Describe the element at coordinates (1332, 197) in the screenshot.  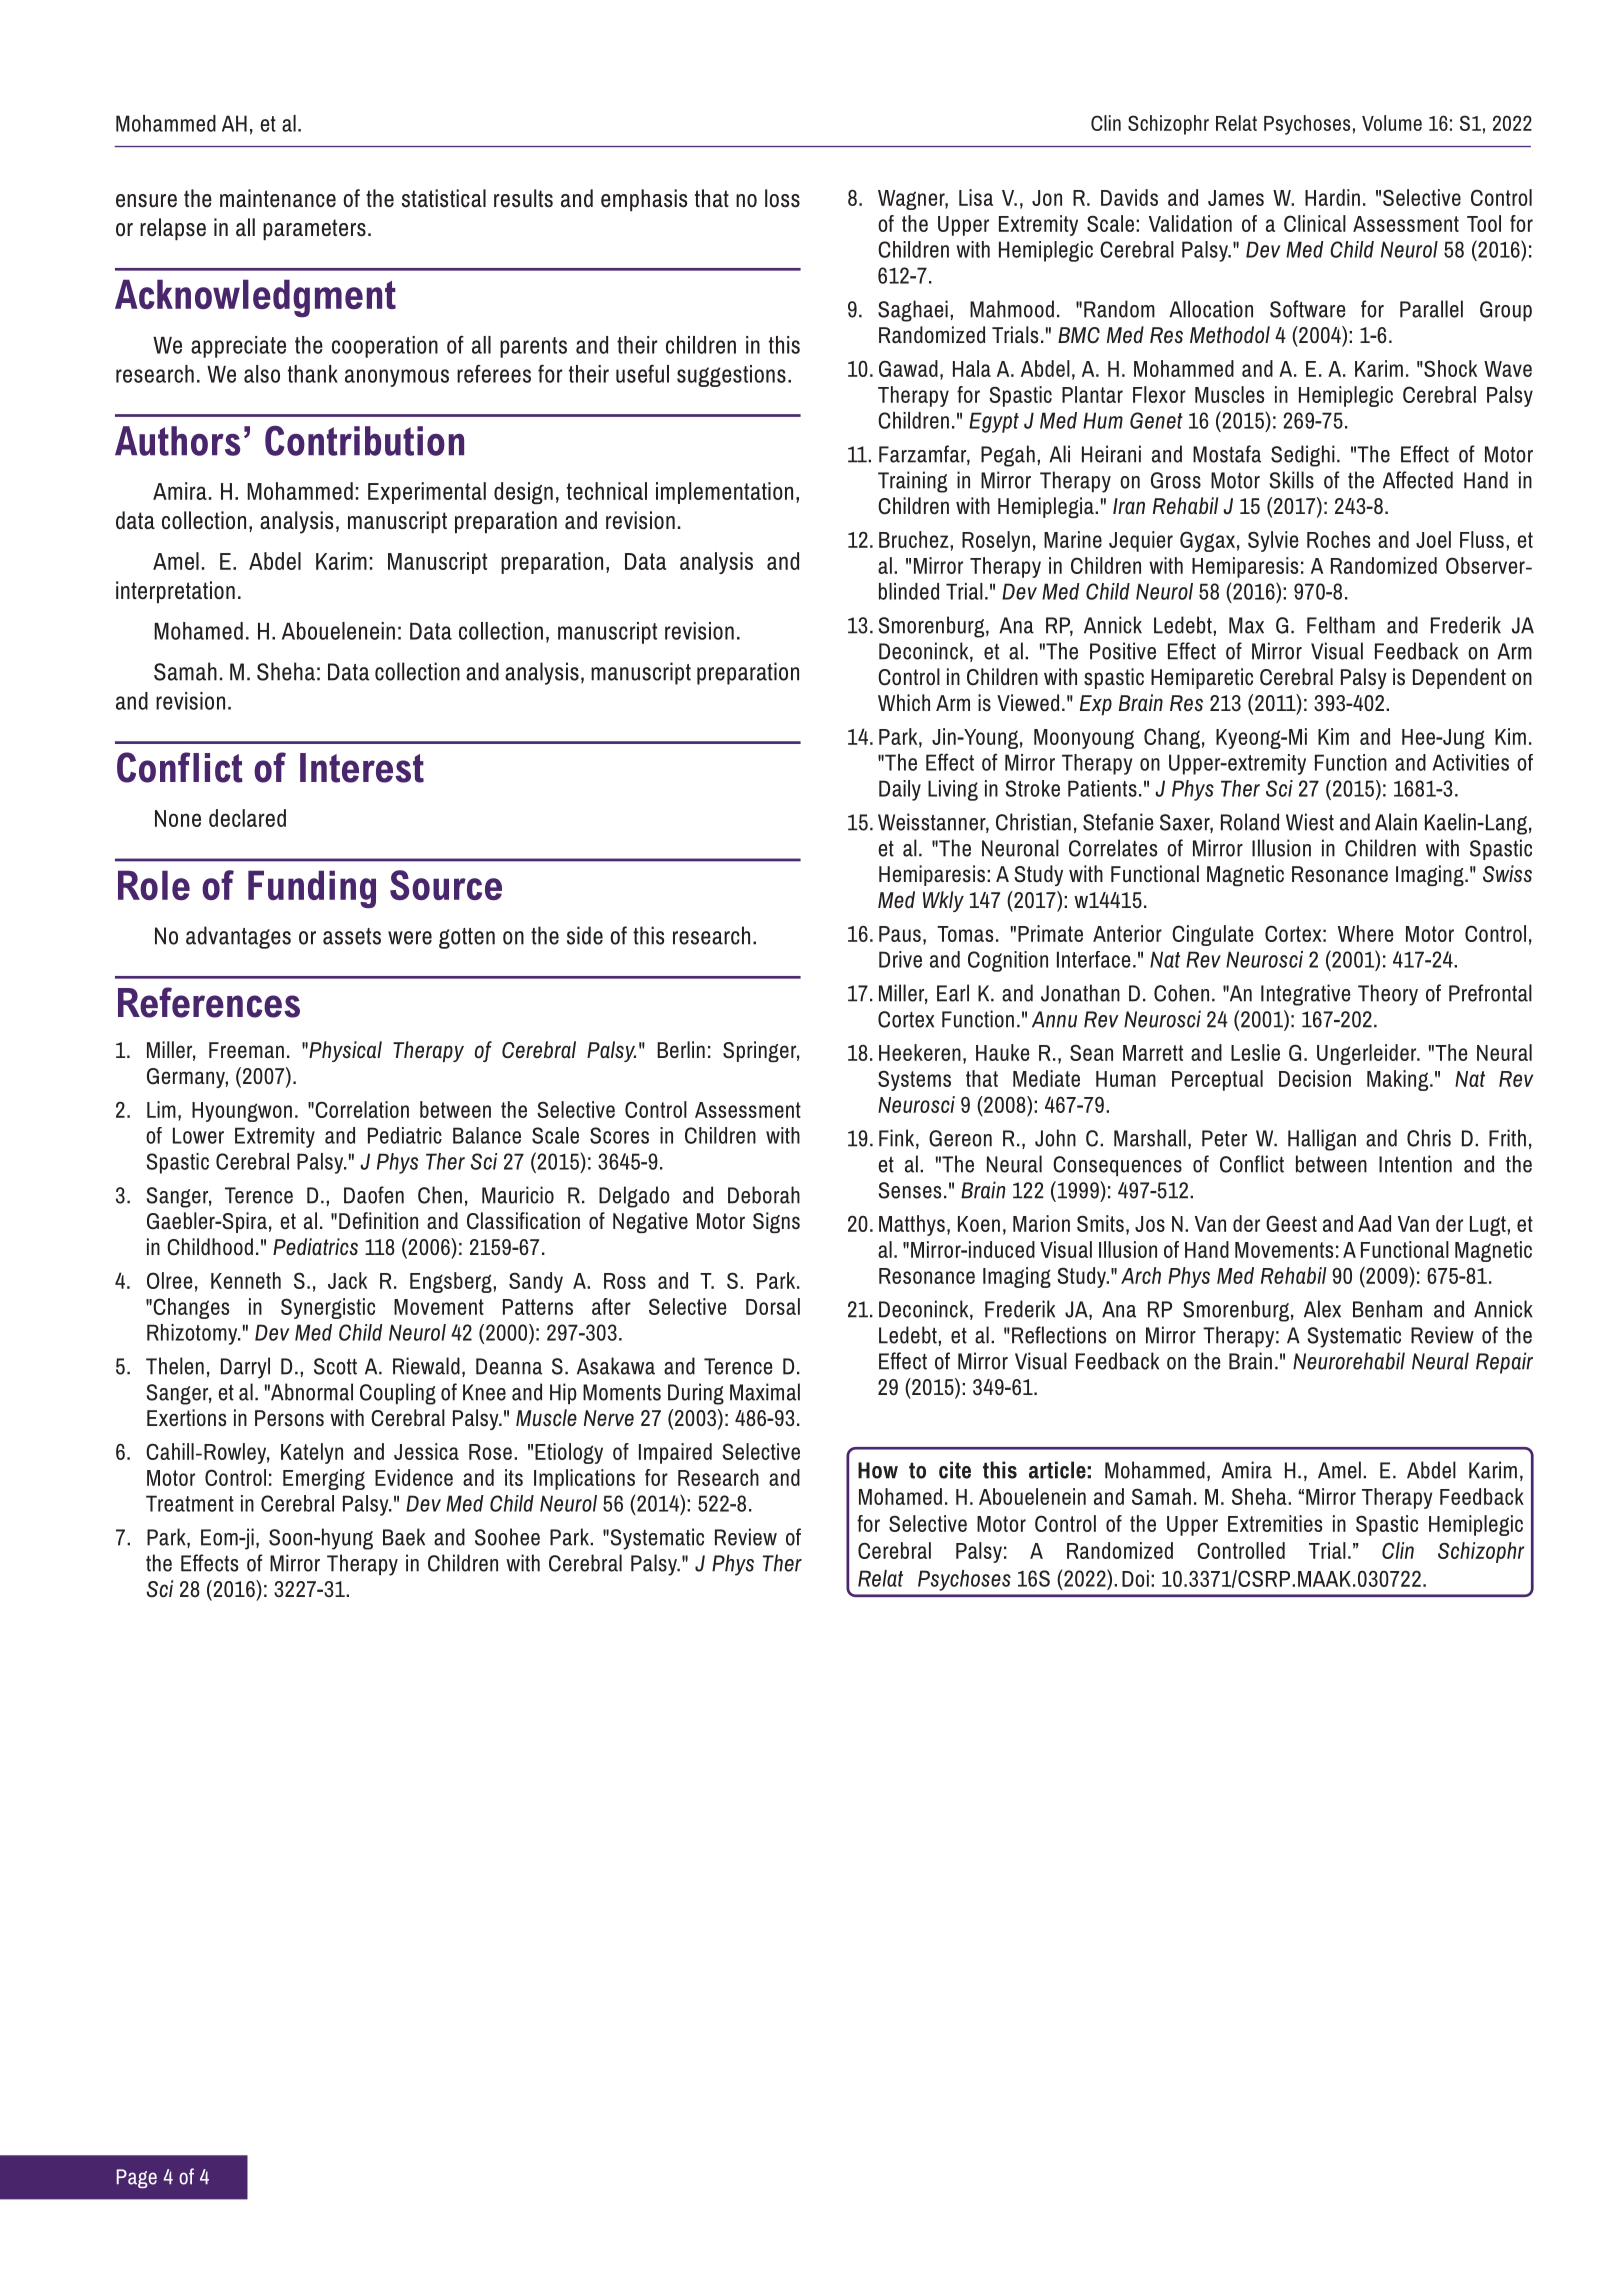
I see `Hardin` at that location.
